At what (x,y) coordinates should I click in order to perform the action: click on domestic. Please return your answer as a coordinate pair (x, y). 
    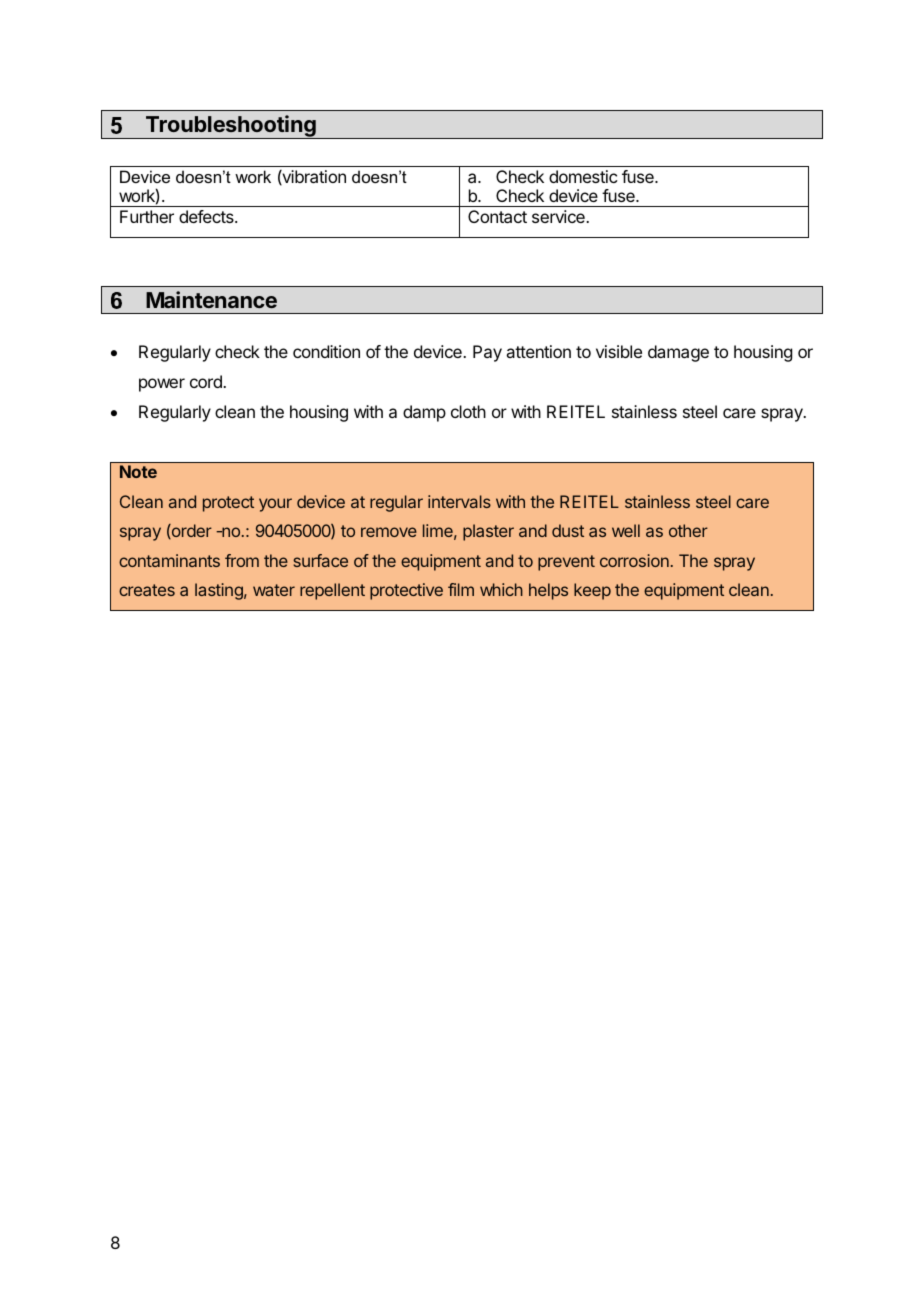
    Looking at the image, I should click on (583, 176).
